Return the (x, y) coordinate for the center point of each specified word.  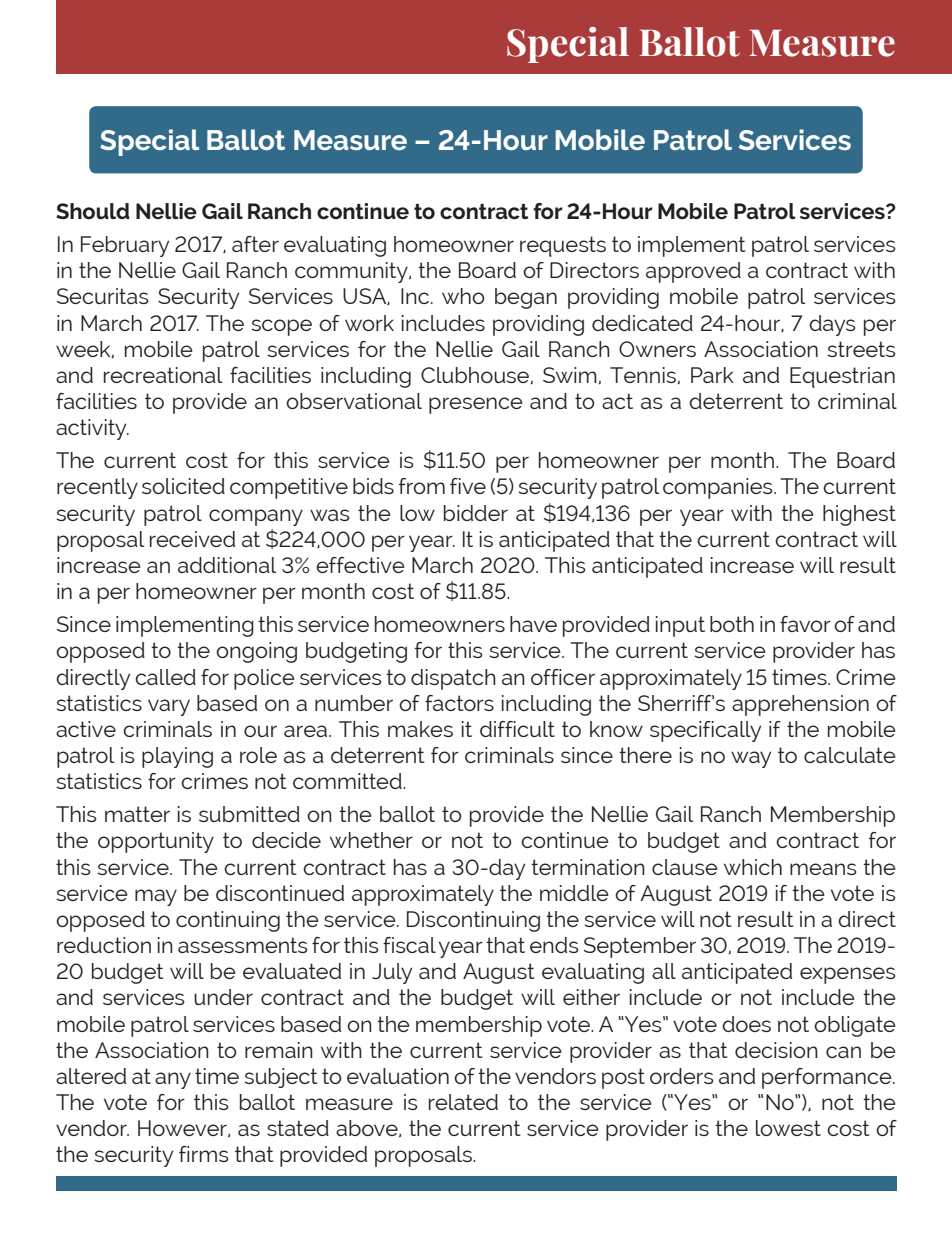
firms (203, 1154)
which (753, 867)
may (156, 897)
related (463, 1102)
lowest (788, 1128)
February (125, 246)
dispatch (453, 679)
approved (693, 272)
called (165, 677)
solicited (183, 486)
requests (563, 246)
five (468, 486)
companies (719, 488)
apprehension (800, 705)
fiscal (409, 945)
